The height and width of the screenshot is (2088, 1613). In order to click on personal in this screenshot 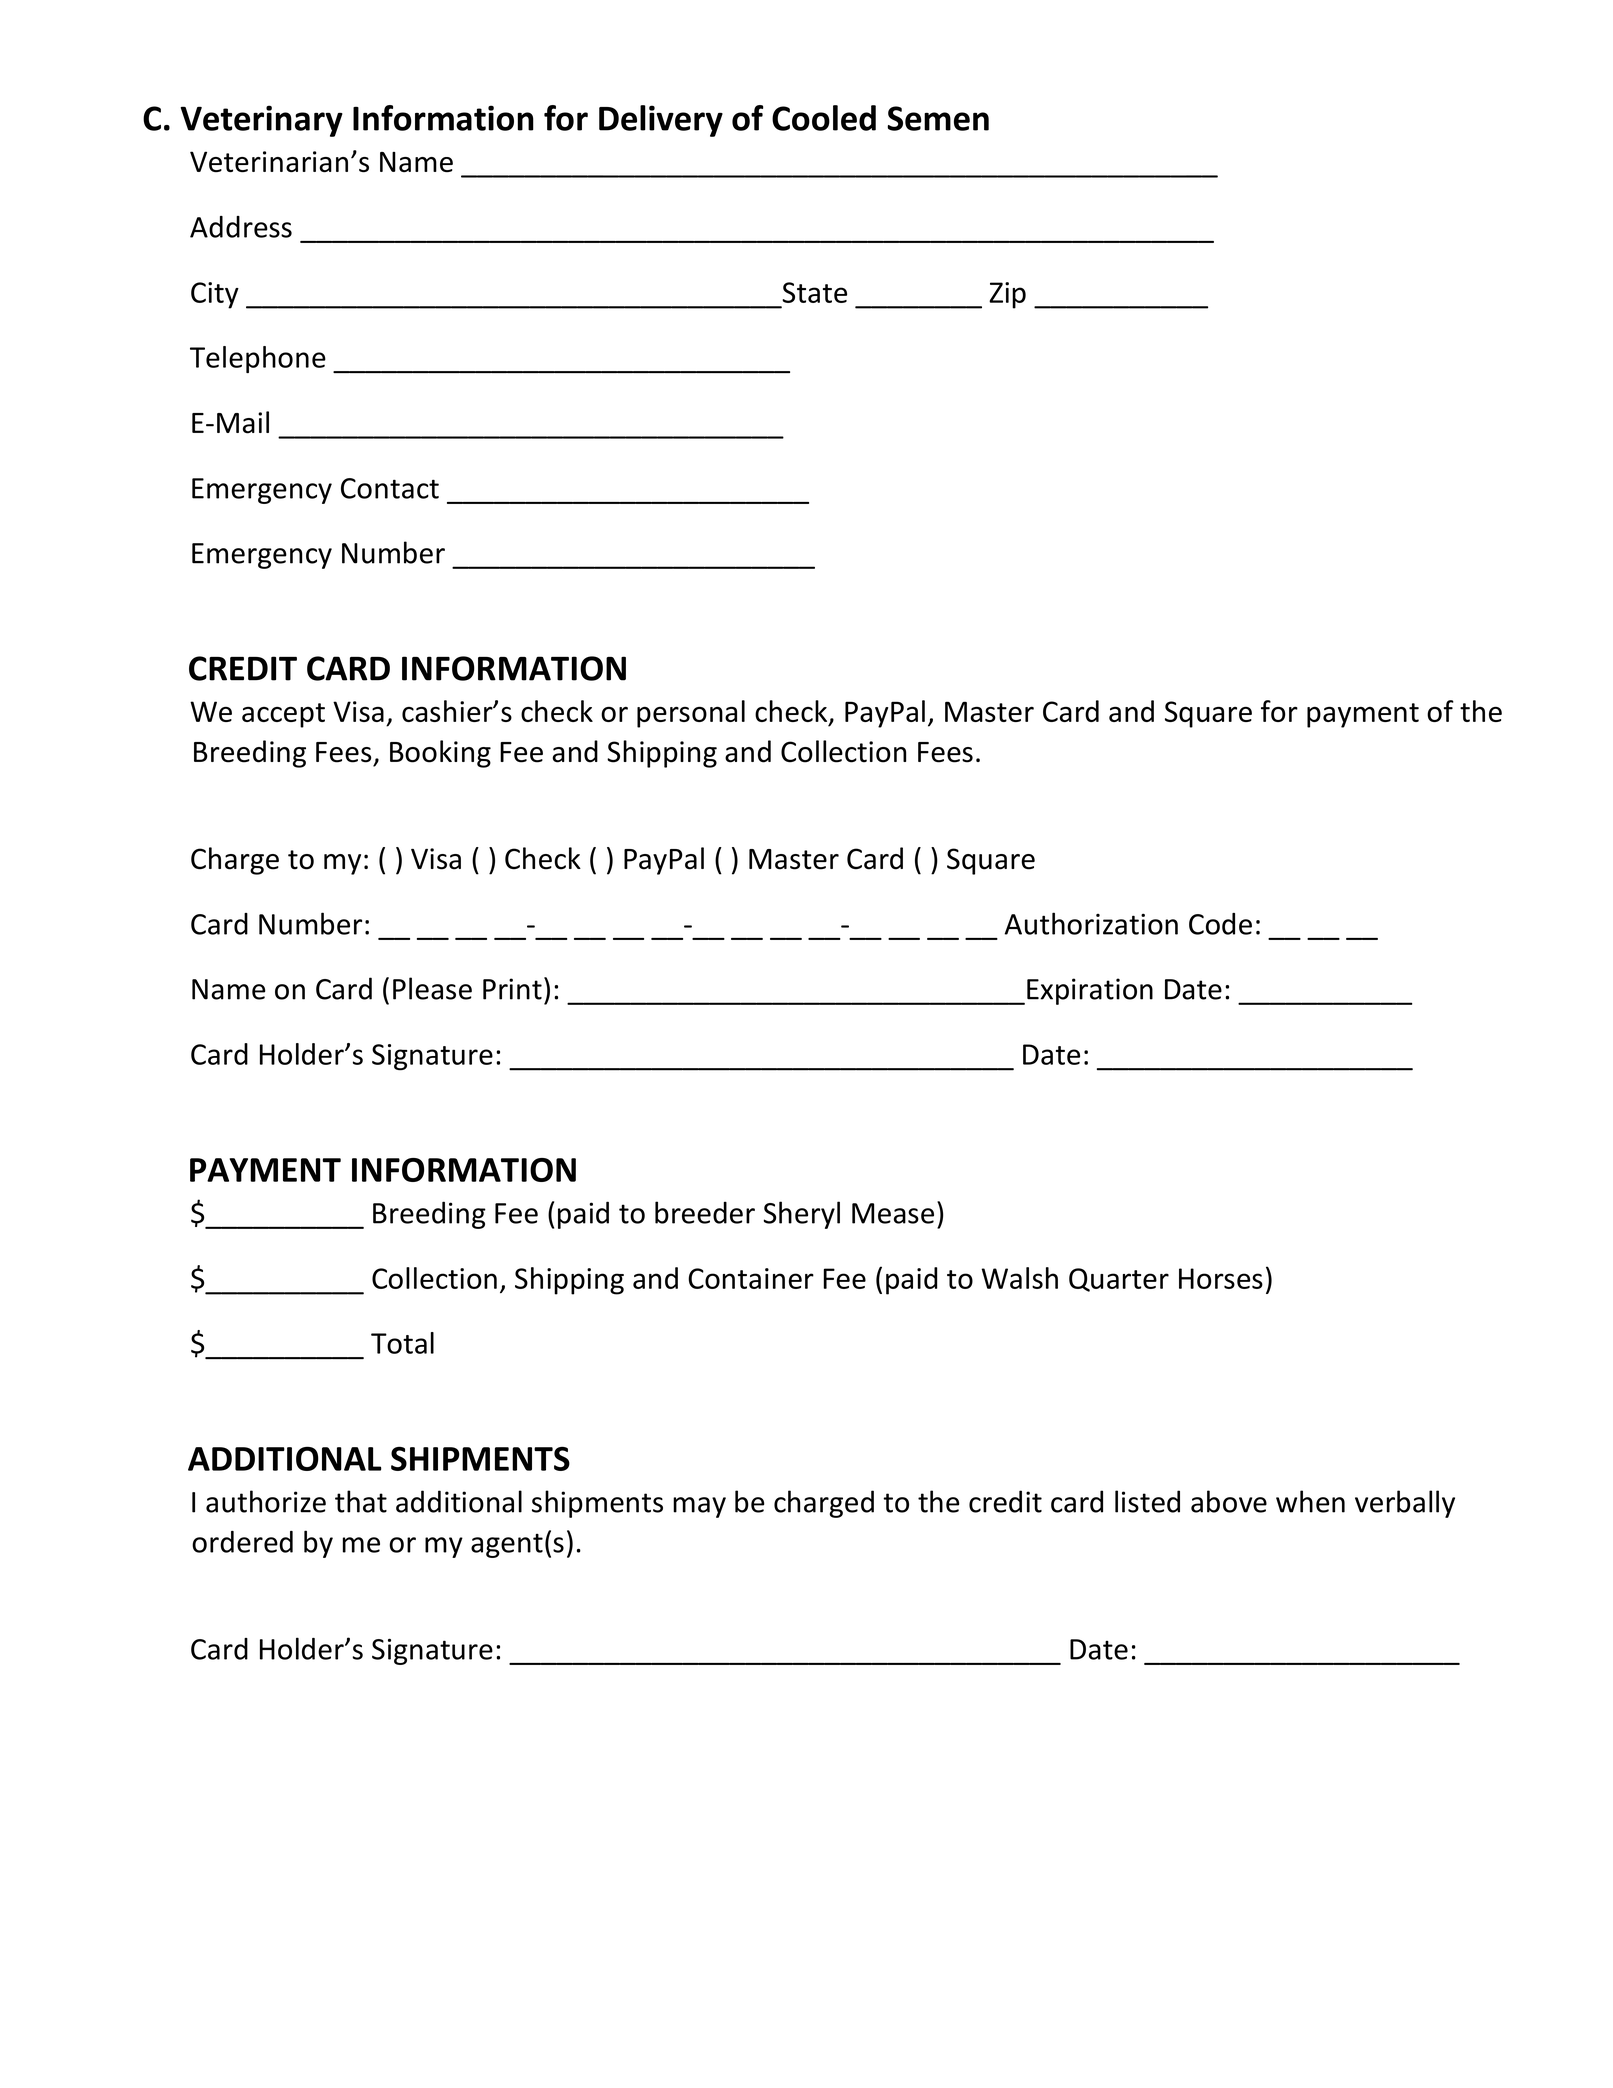, I will do `click(691, 714)`.
